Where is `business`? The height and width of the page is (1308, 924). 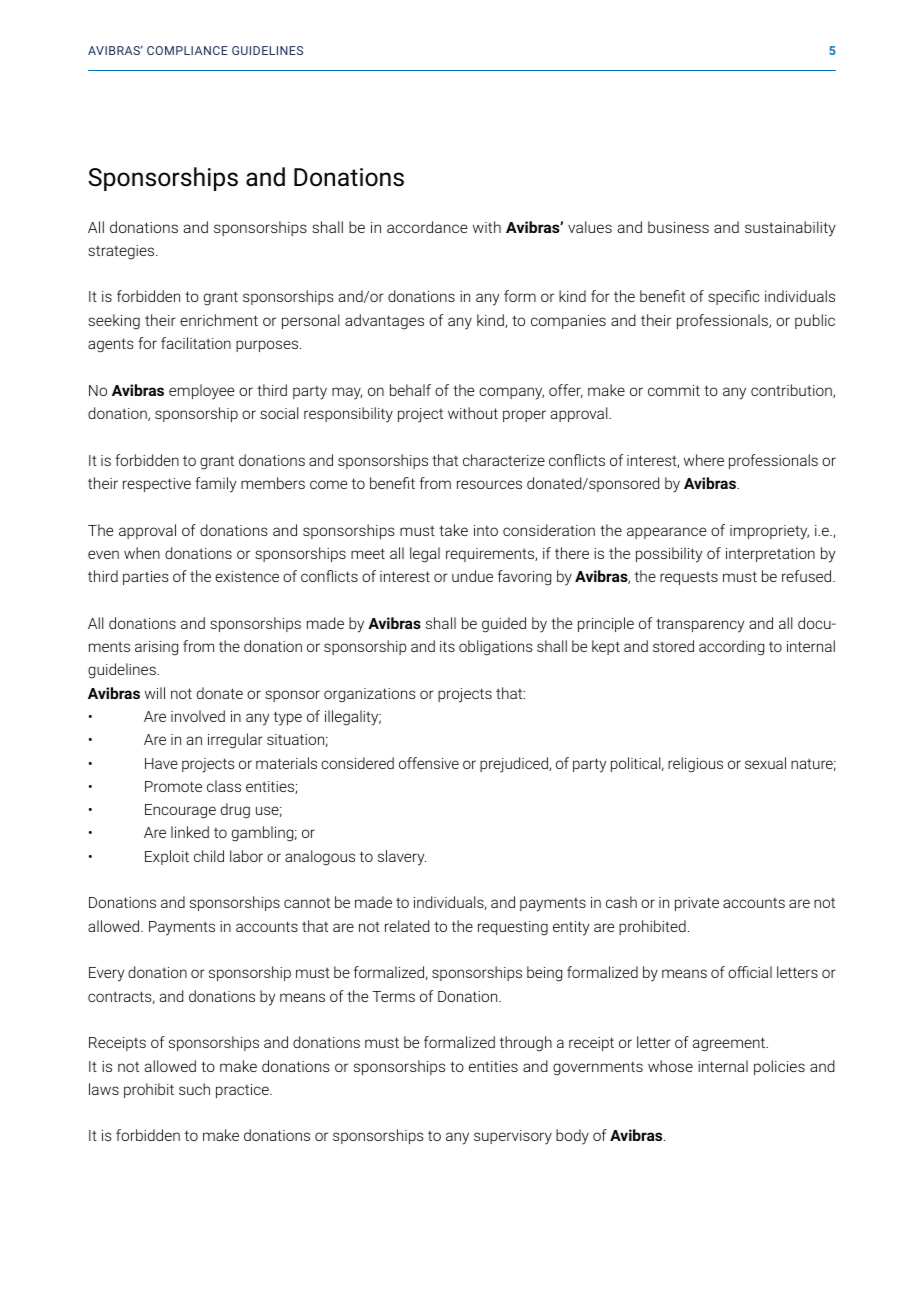 business is located at coordinates (678, 227).
